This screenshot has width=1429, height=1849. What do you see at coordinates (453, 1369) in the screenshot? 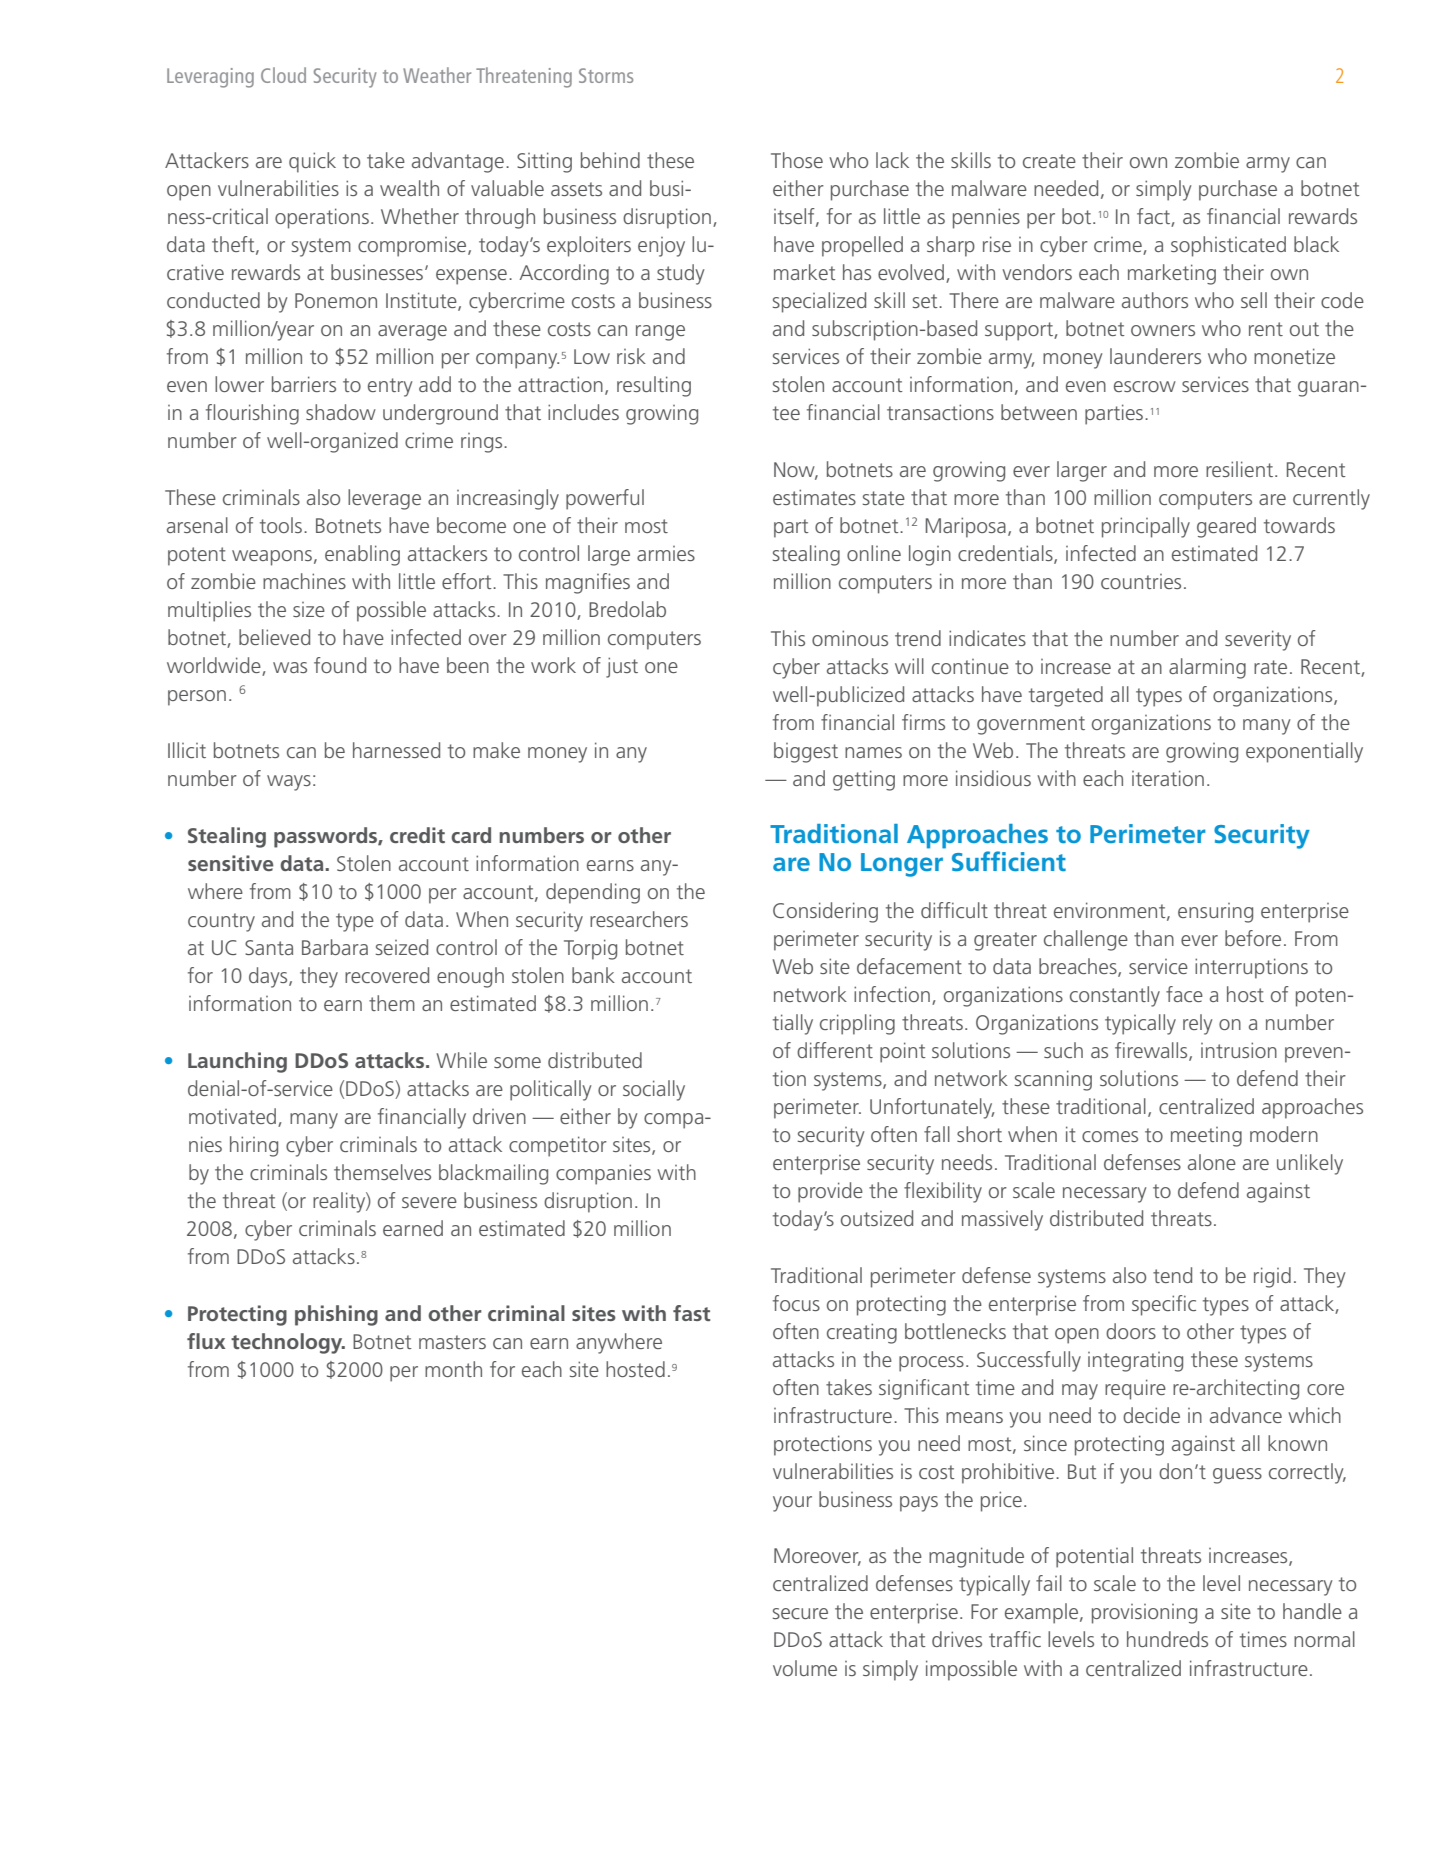
I see `month` at bounding box center [453, 1369].
